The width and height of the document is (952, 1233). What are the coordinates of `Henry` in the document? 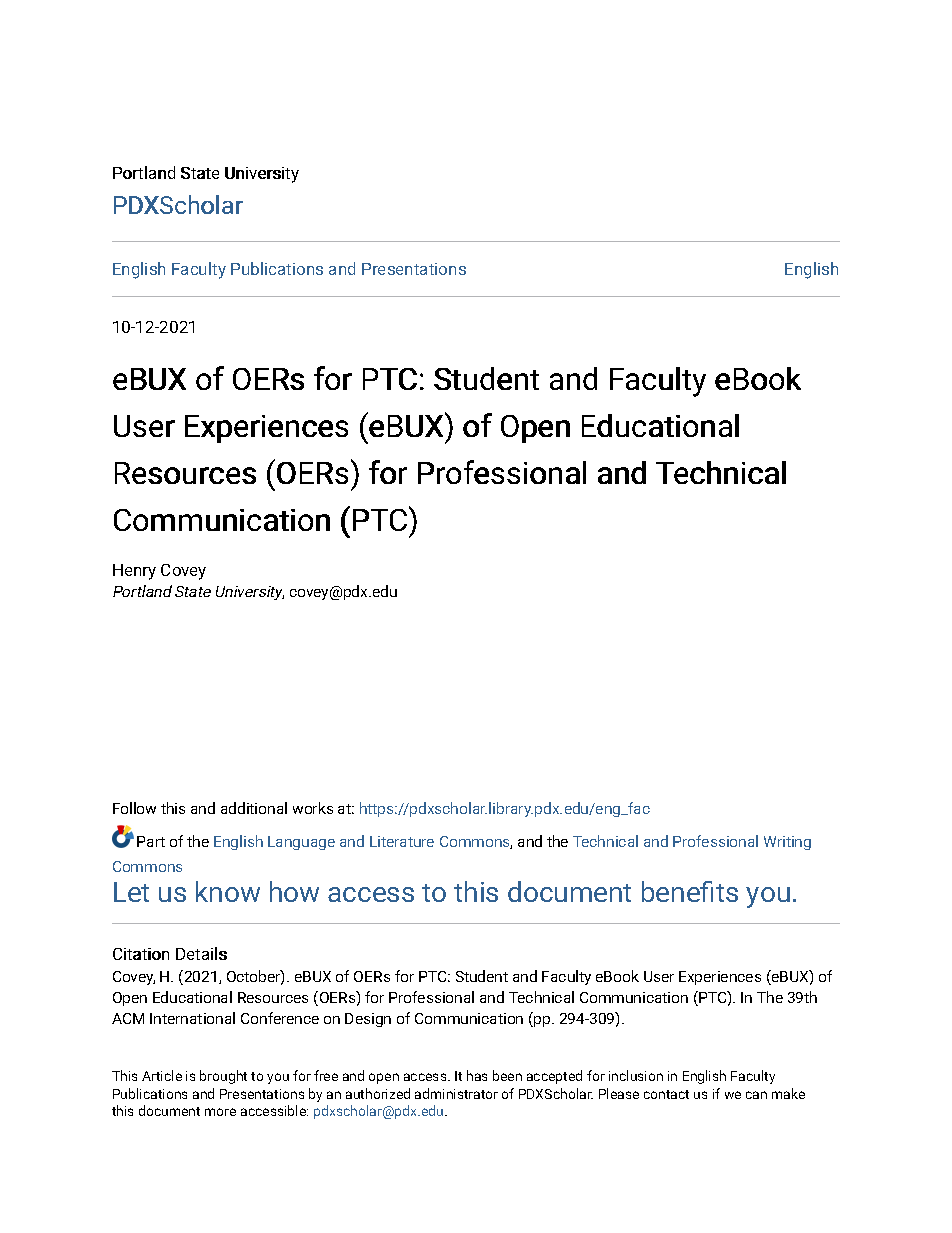 It's located at (134, 572).
